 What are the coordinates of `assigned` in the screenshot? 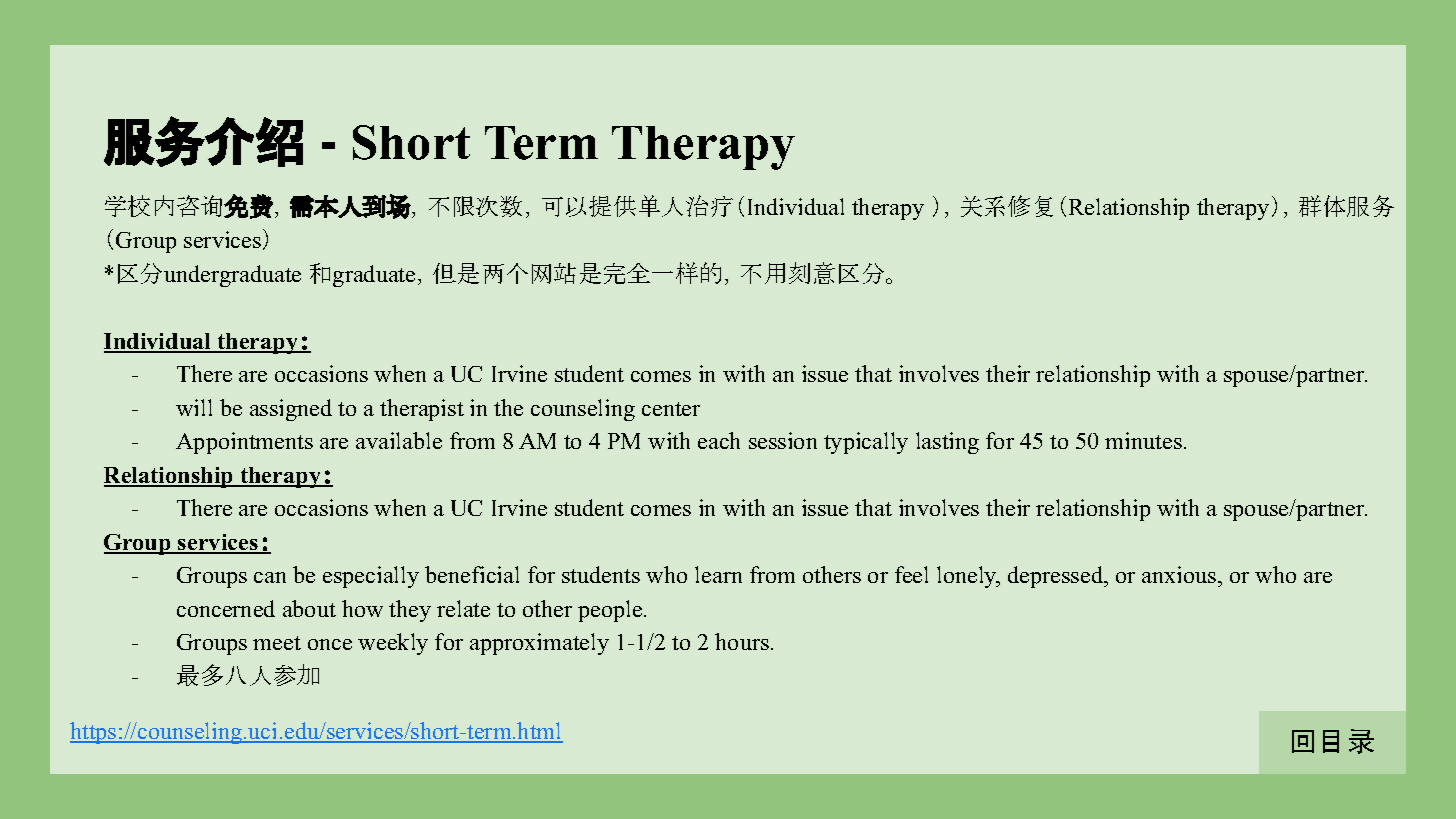 It's located at (291, 410).
